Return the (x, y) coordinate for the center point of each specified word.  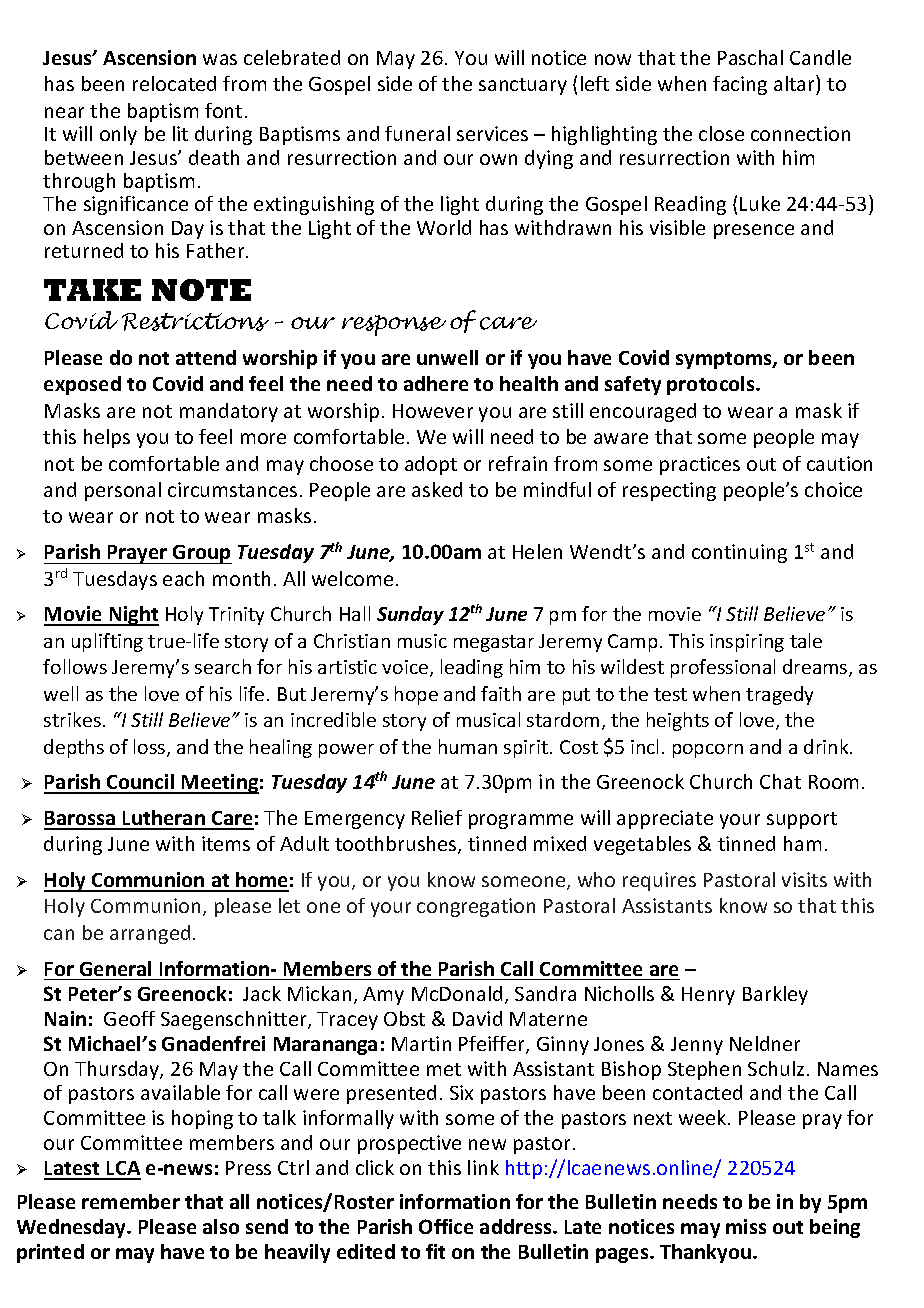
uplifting (107, 642)
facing (740, 85)
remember (131, 1201)
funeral (417, 133)
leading (472, 668)
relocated (174, 83)
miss (746, 1226)
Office (446, 1226)
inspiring (747, 643)
